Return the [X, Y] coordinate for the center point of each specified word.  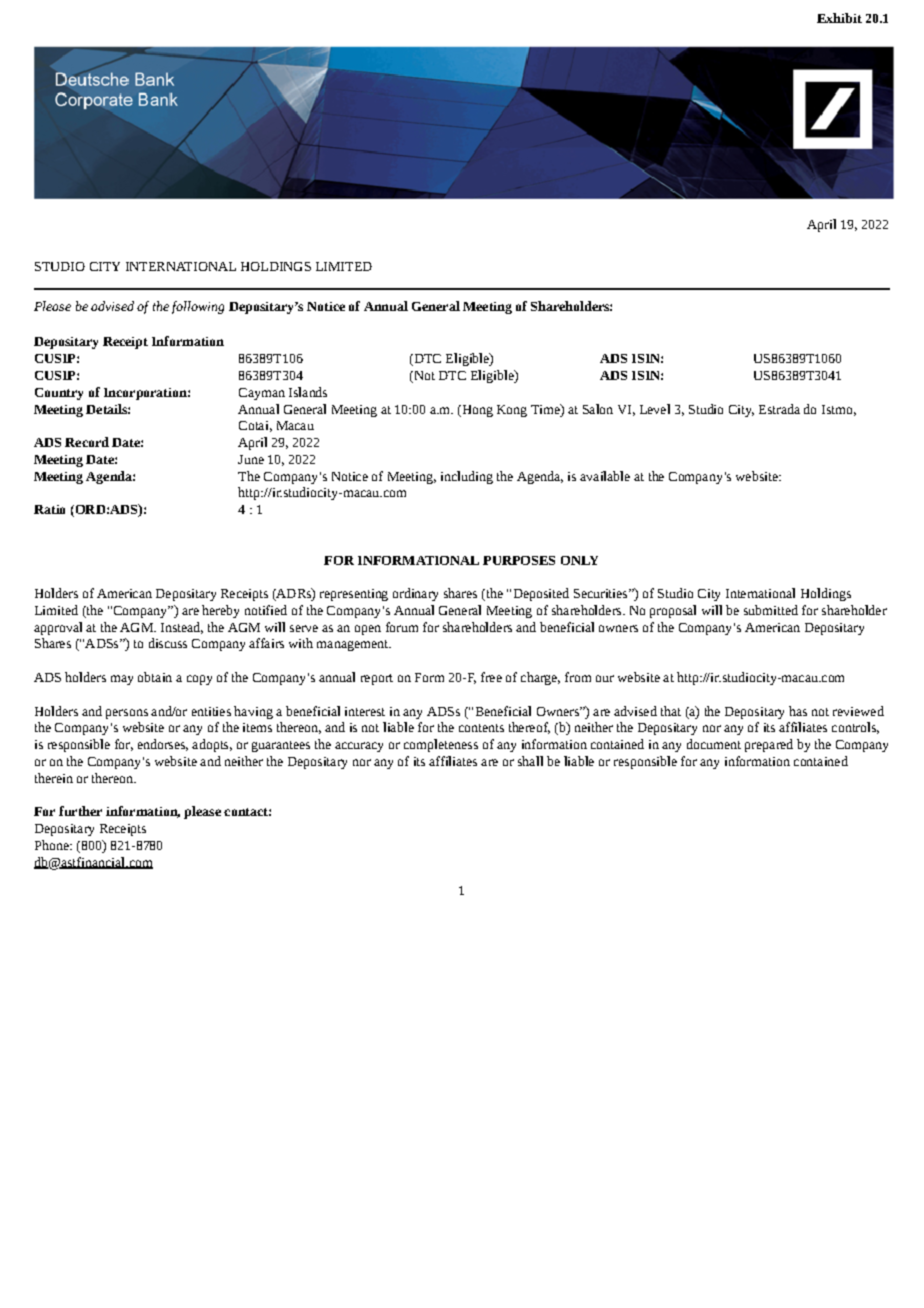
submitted [771, 610]
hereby [220, 611]
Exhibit [839, 18]
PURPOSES [519, 560]
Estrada [779, 409]
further [80, 811]
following [198, 307]
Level [655, 409]
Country [59, 394]
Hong [476, 411]
